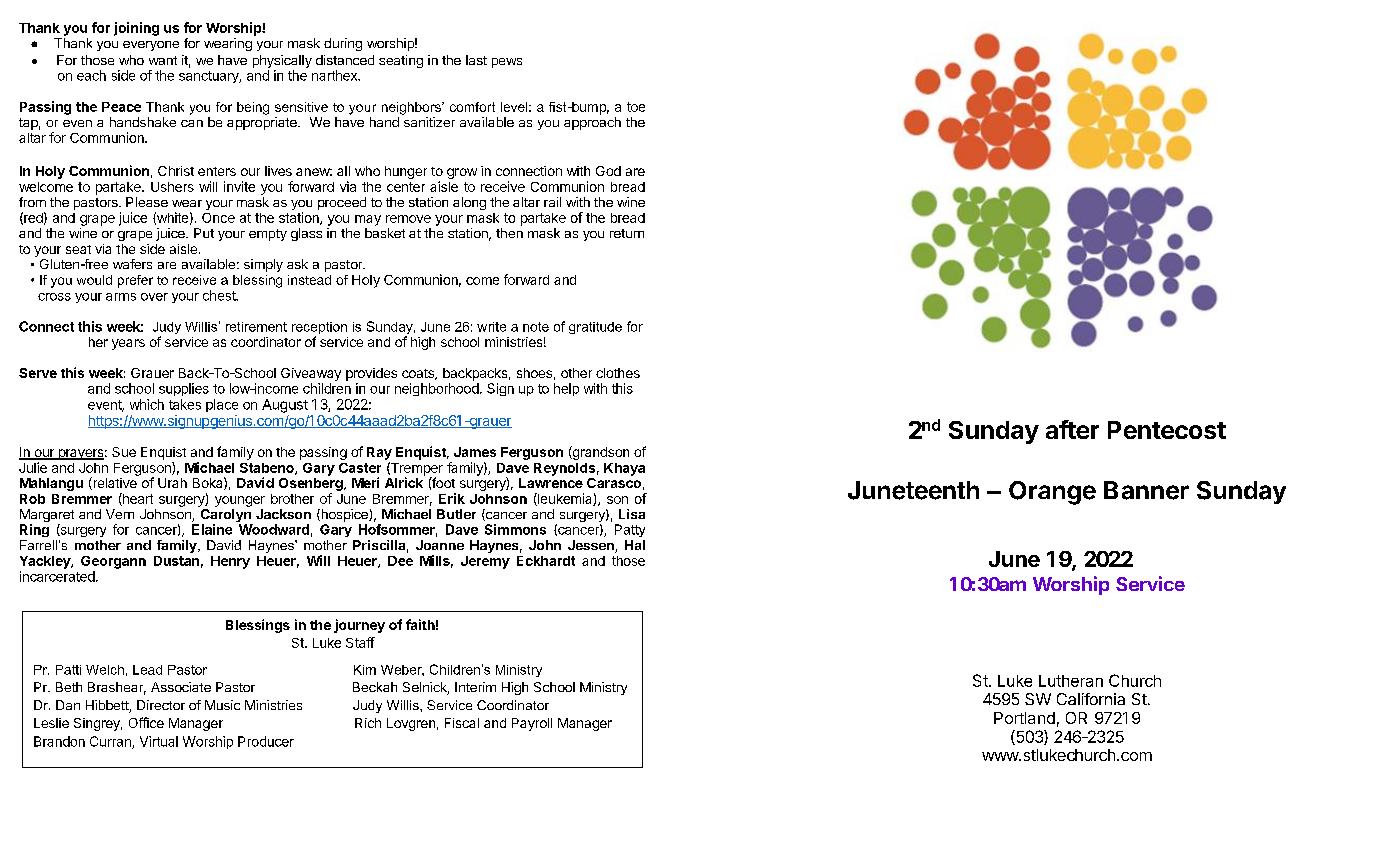 The height and width of the screenshot is (850, 1400). I want to click on Office, so click(146, 722).
